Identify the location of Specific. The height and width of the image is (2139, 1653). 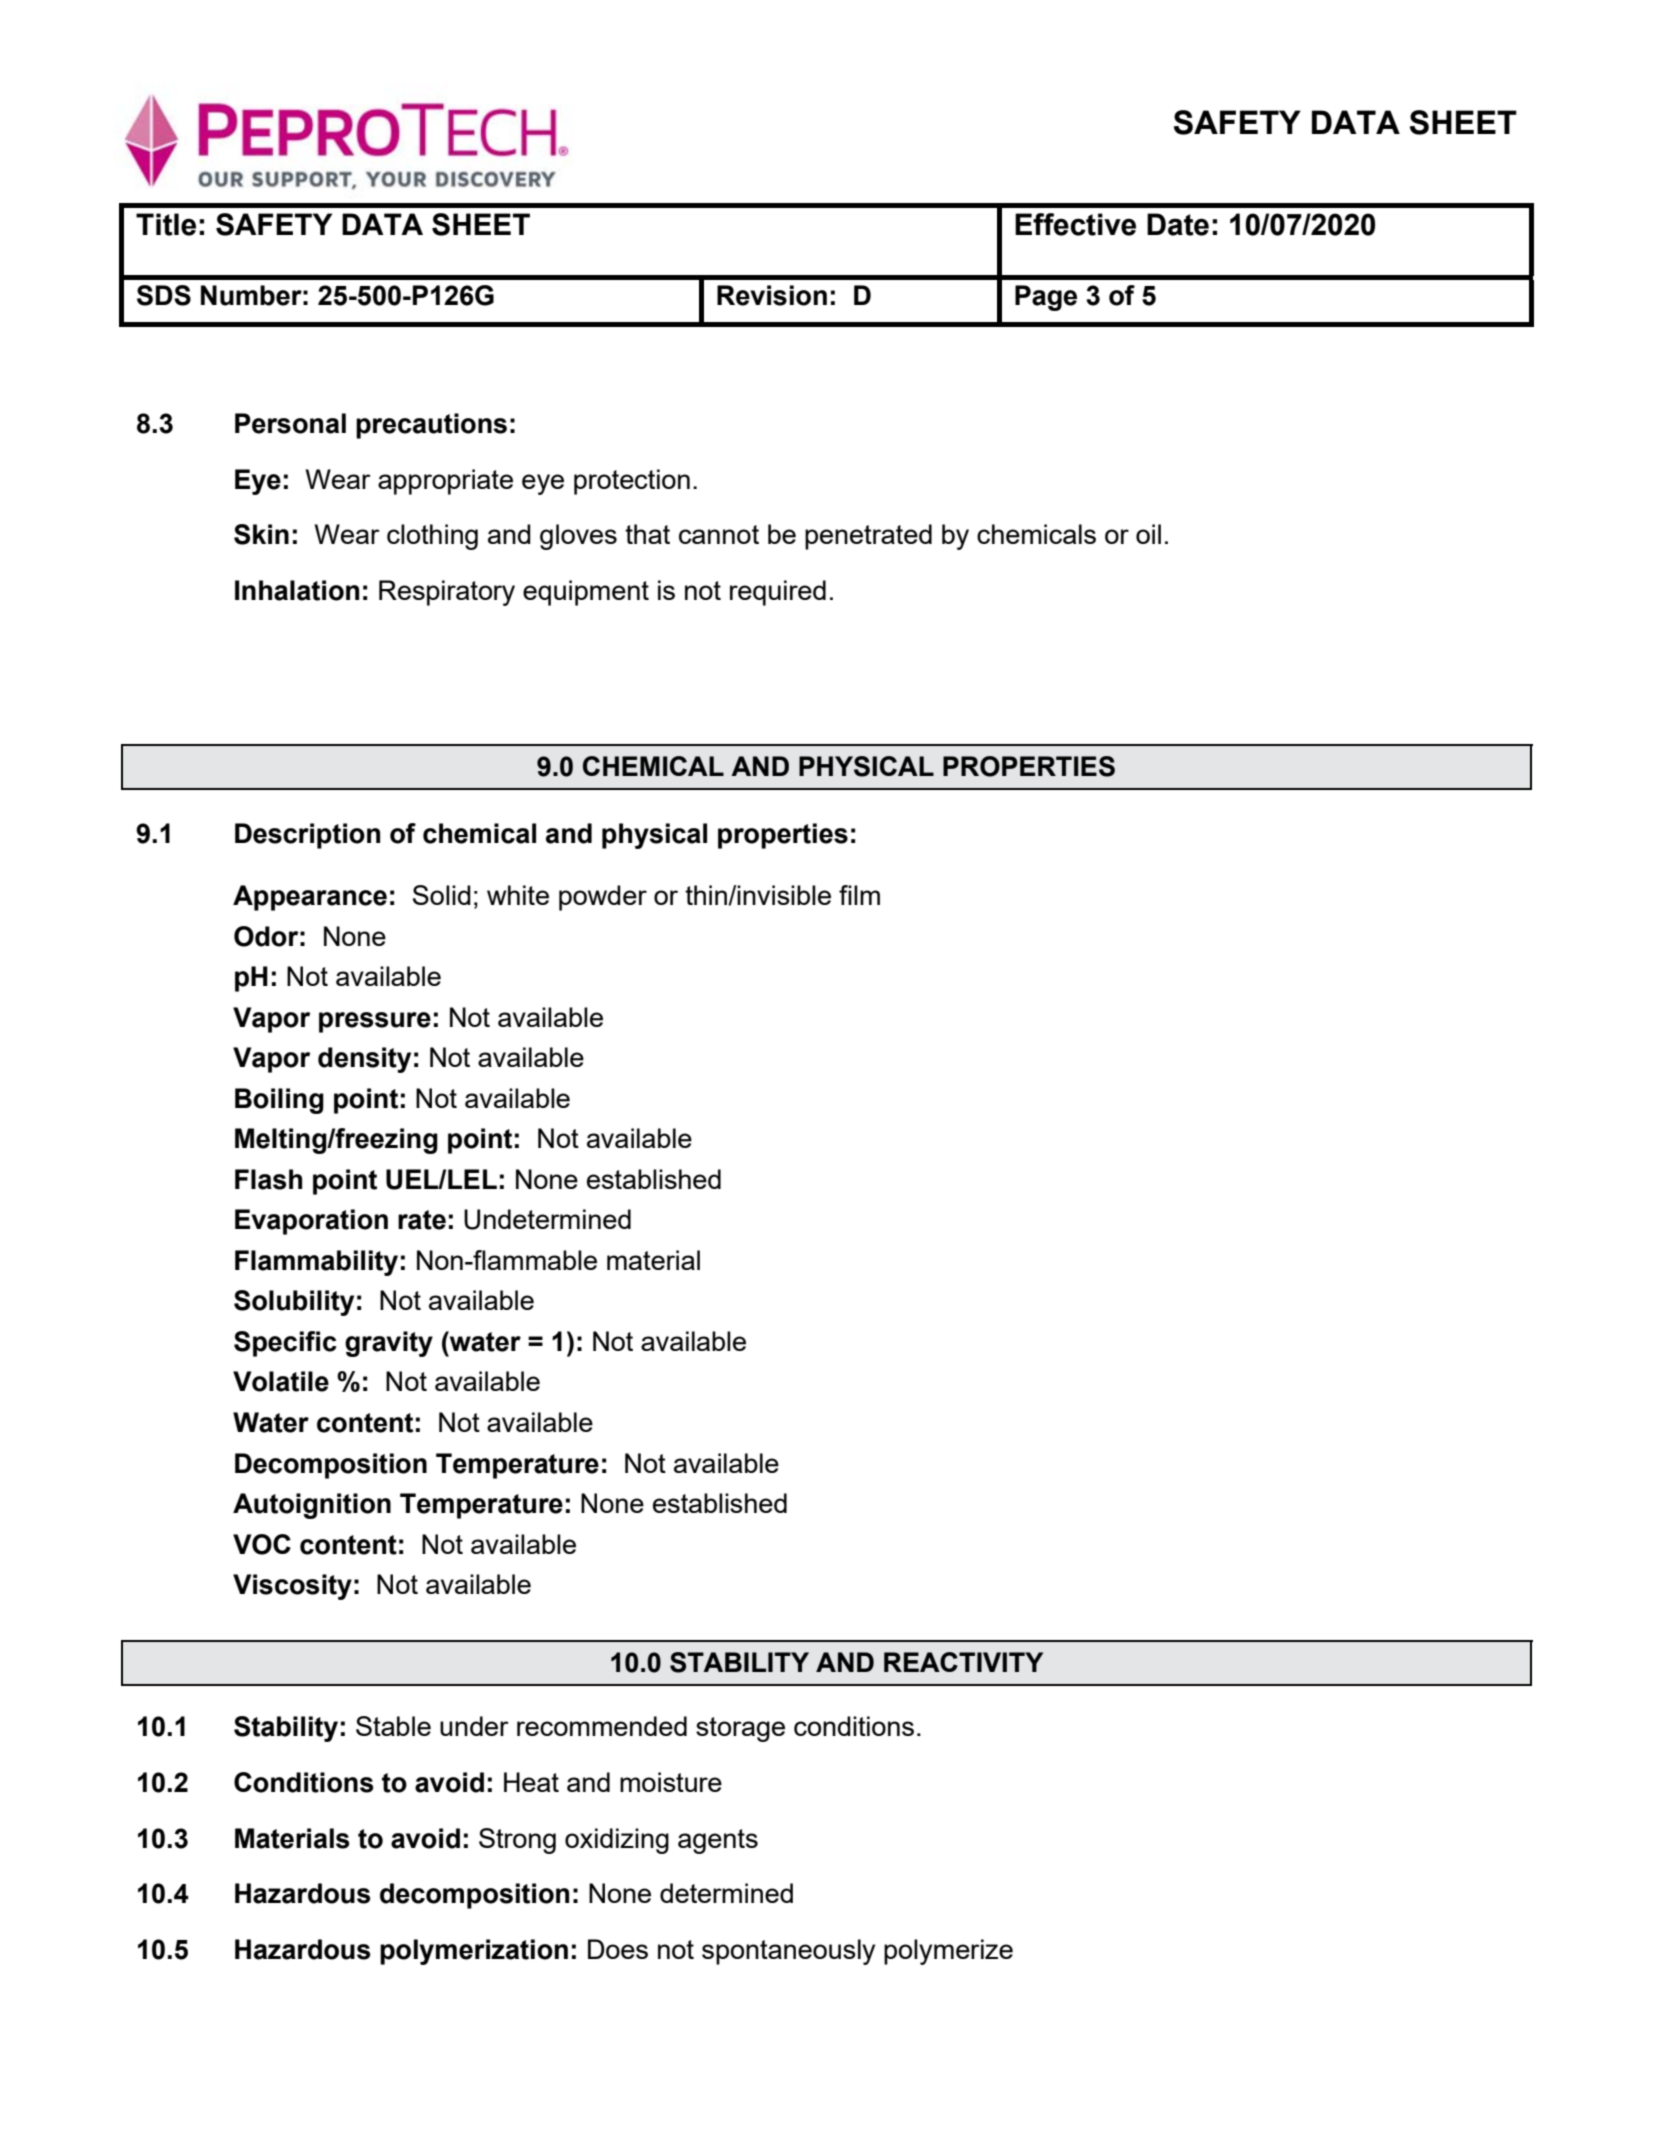
(285, 1344).
